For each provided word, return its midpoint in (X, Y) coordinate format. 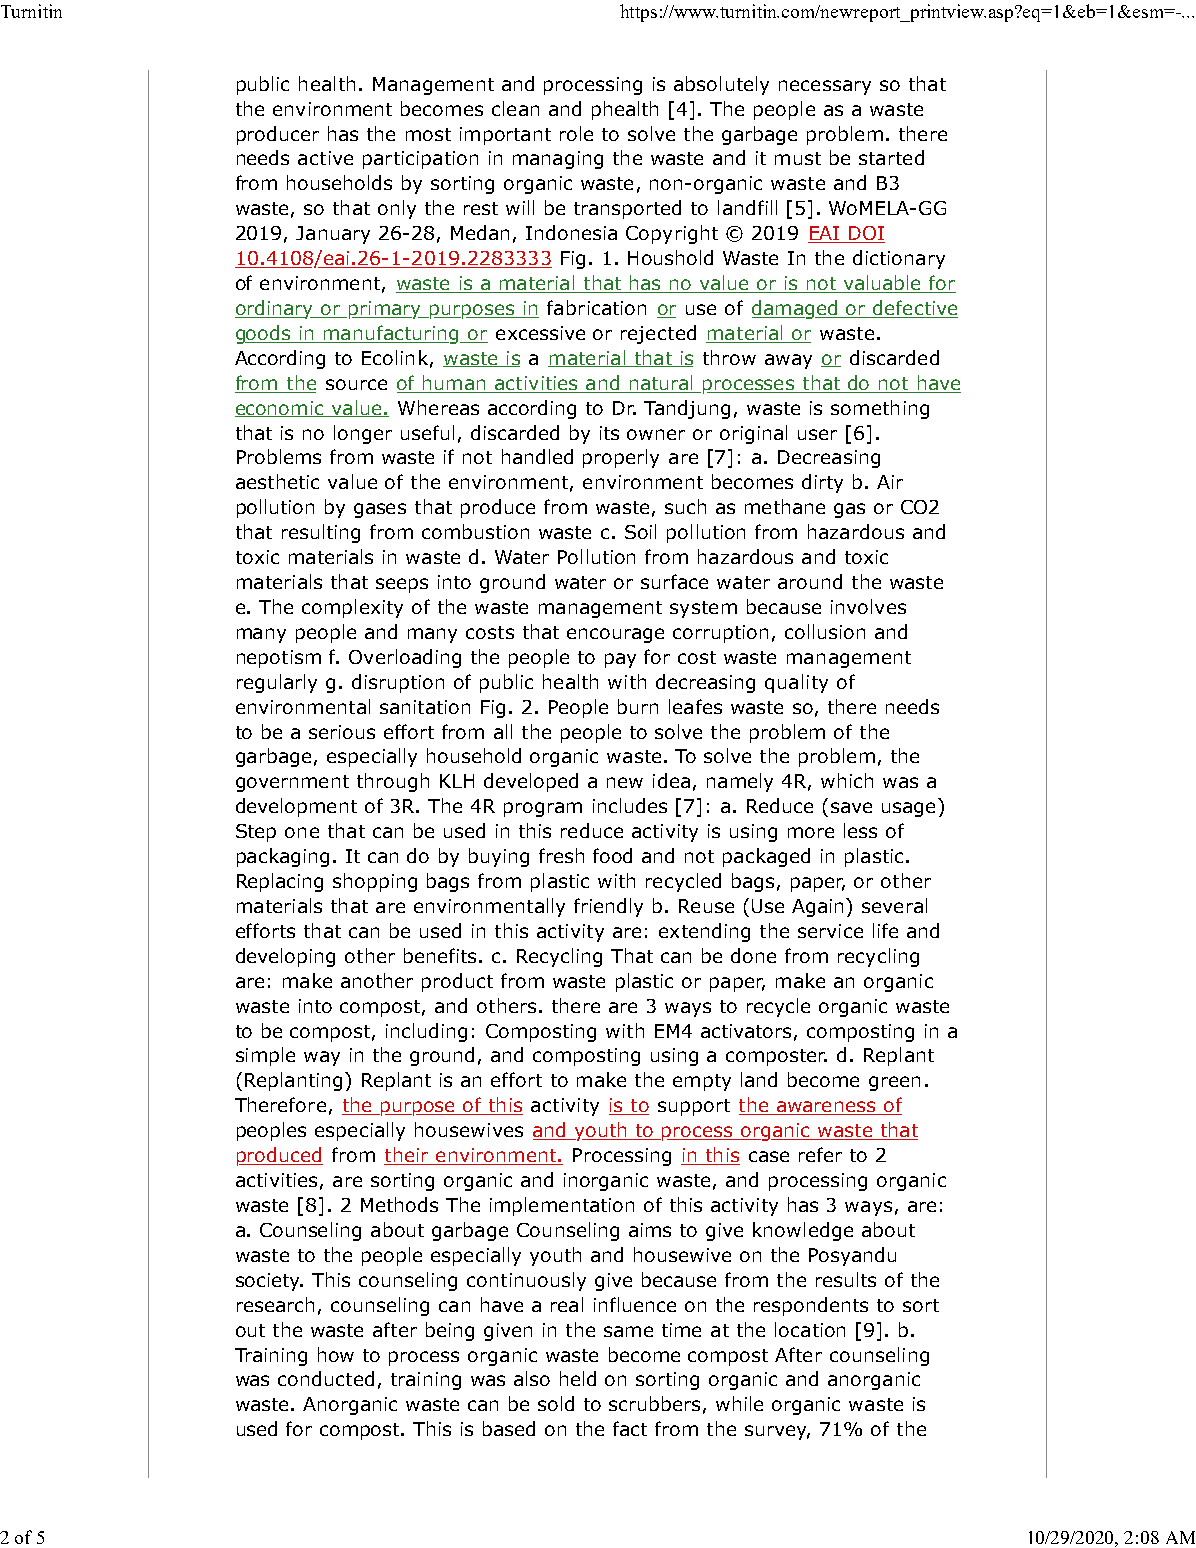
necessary (825, 87)
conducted (326, 1378)
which (847, 780)
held (578, 1378)
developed (531, 782)
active (325, 158)
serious (342, 732)
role (576, 133)
